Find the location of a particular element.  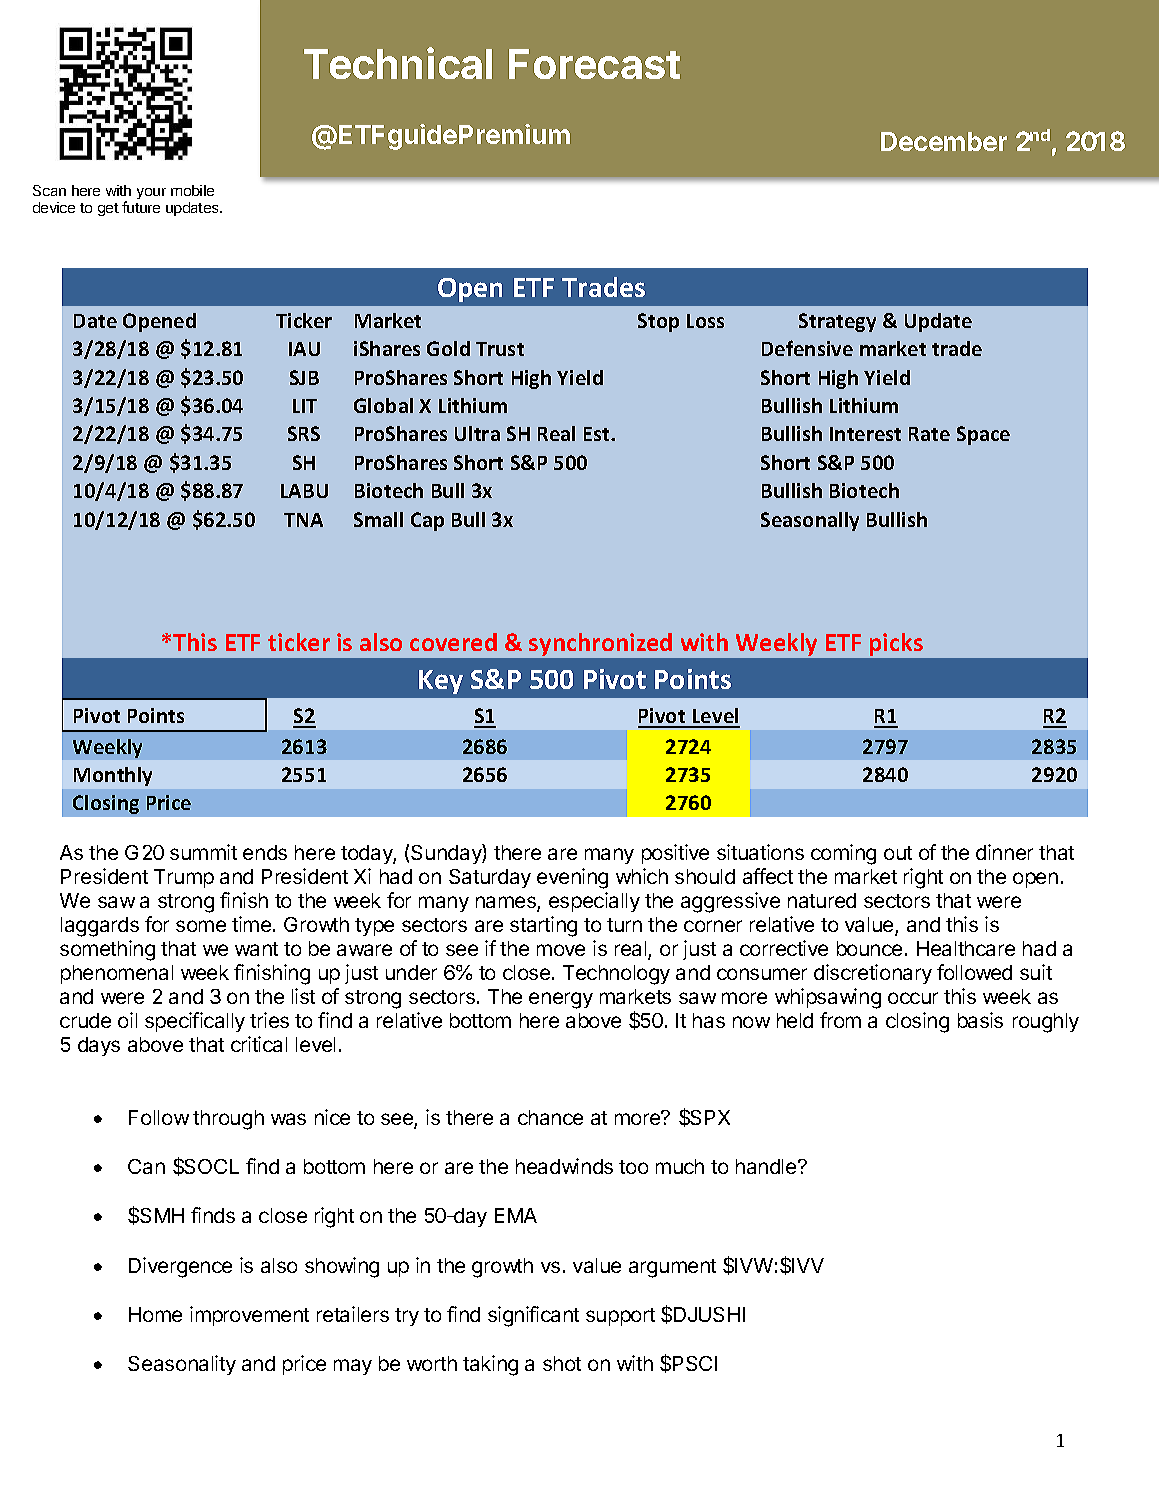

significant is located at coordinates (533, 1316).
